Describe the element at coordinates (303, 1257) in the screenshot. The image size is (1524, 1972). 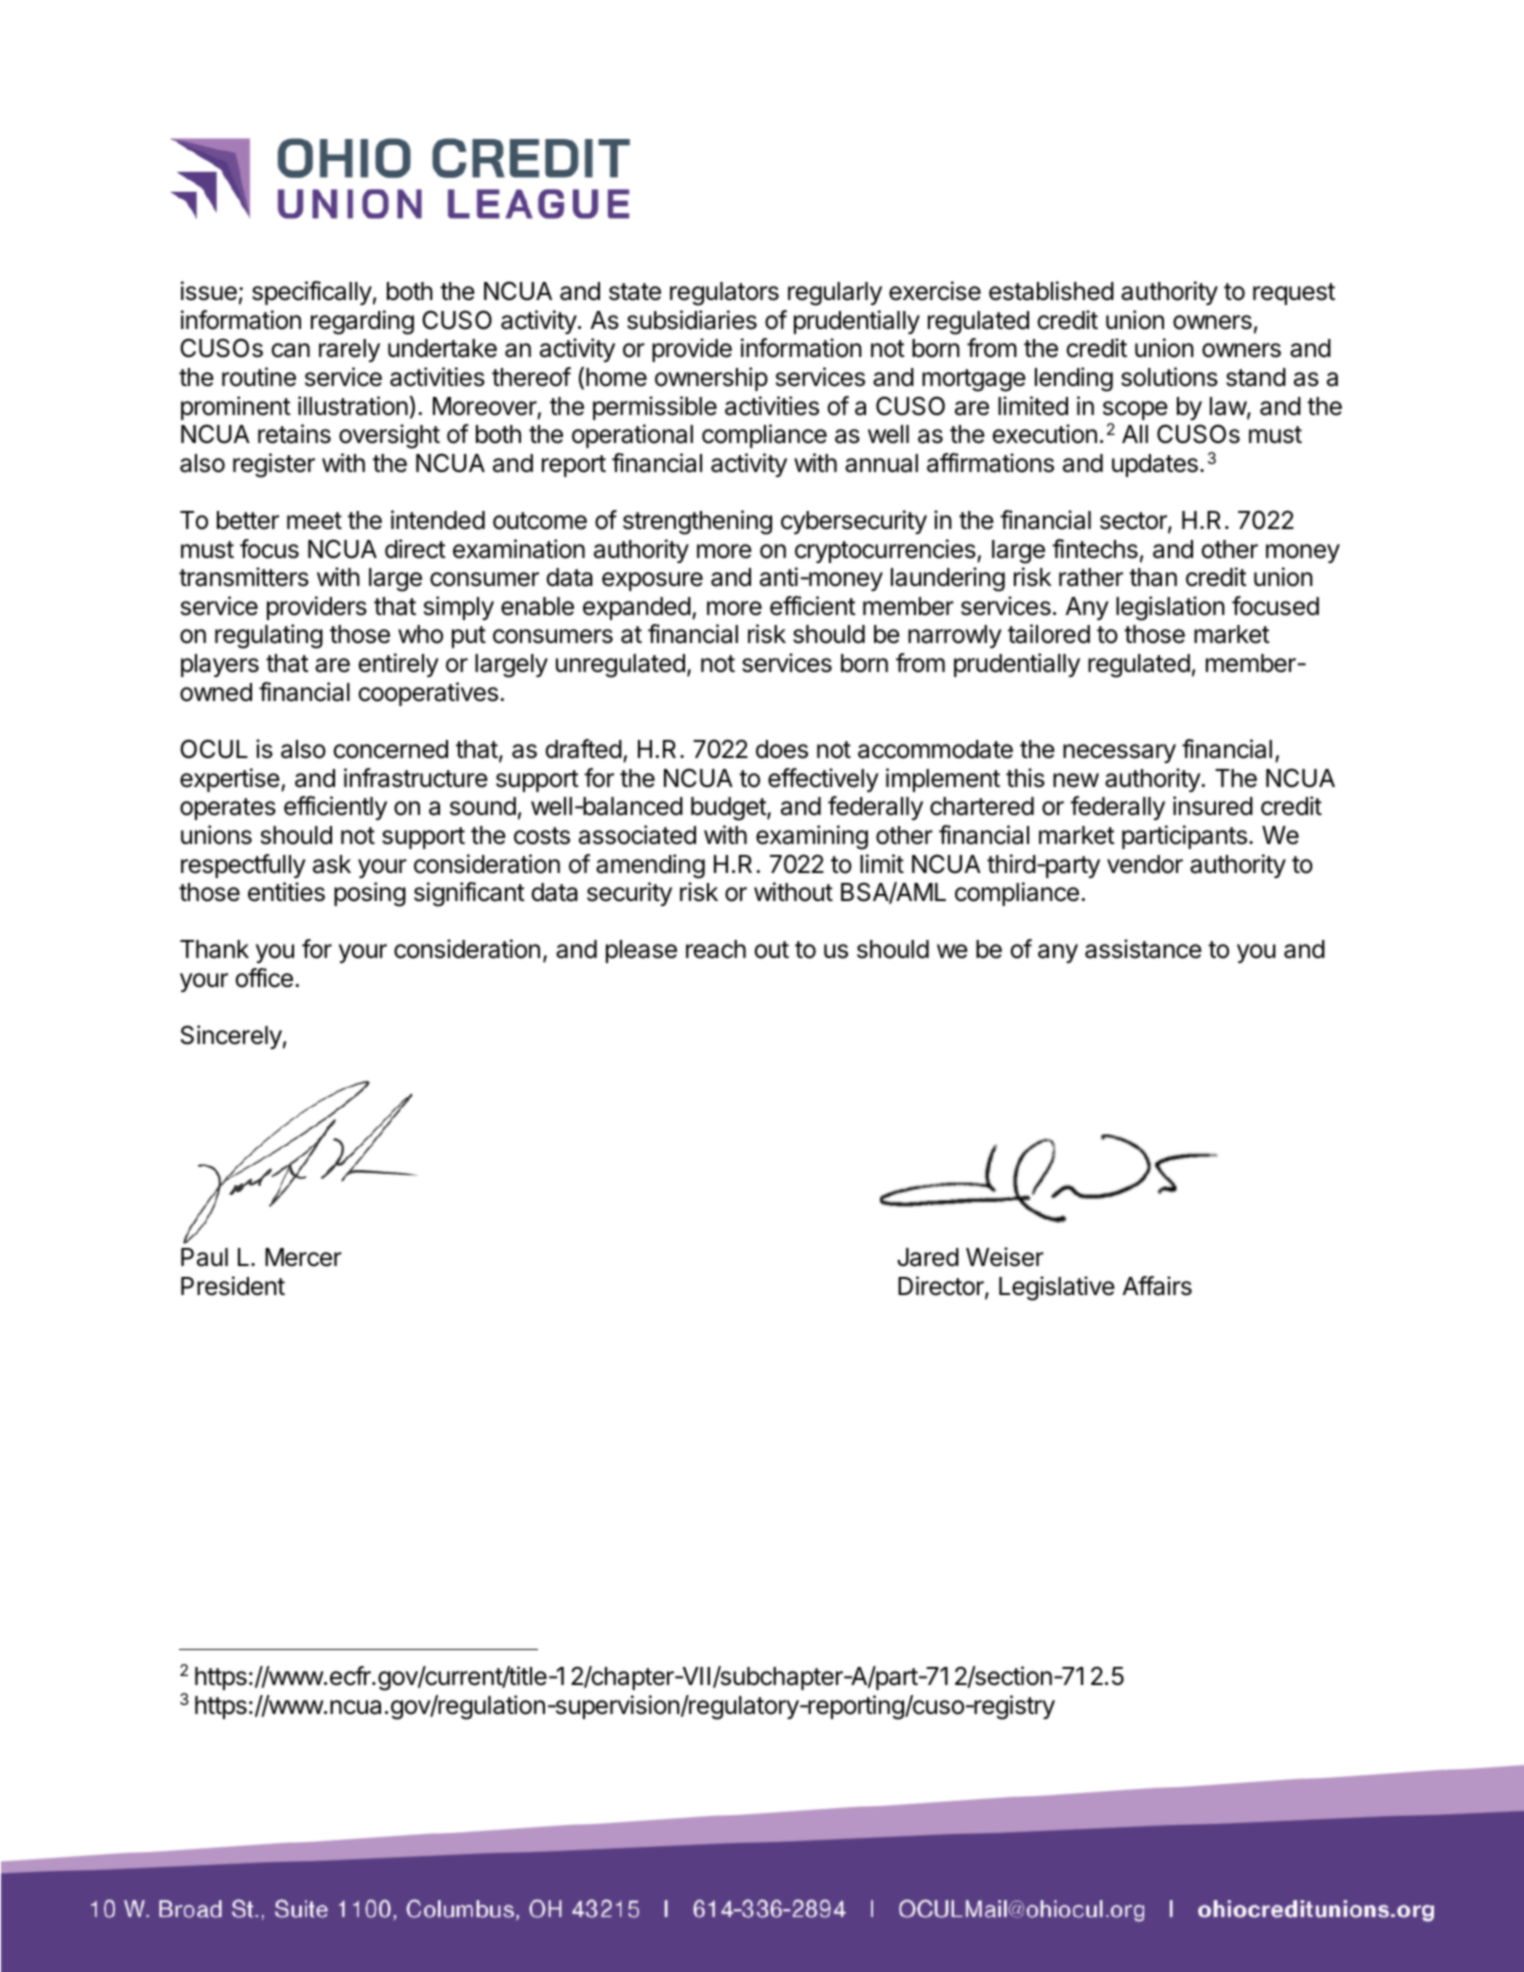
I see `Mercer` at that location.
